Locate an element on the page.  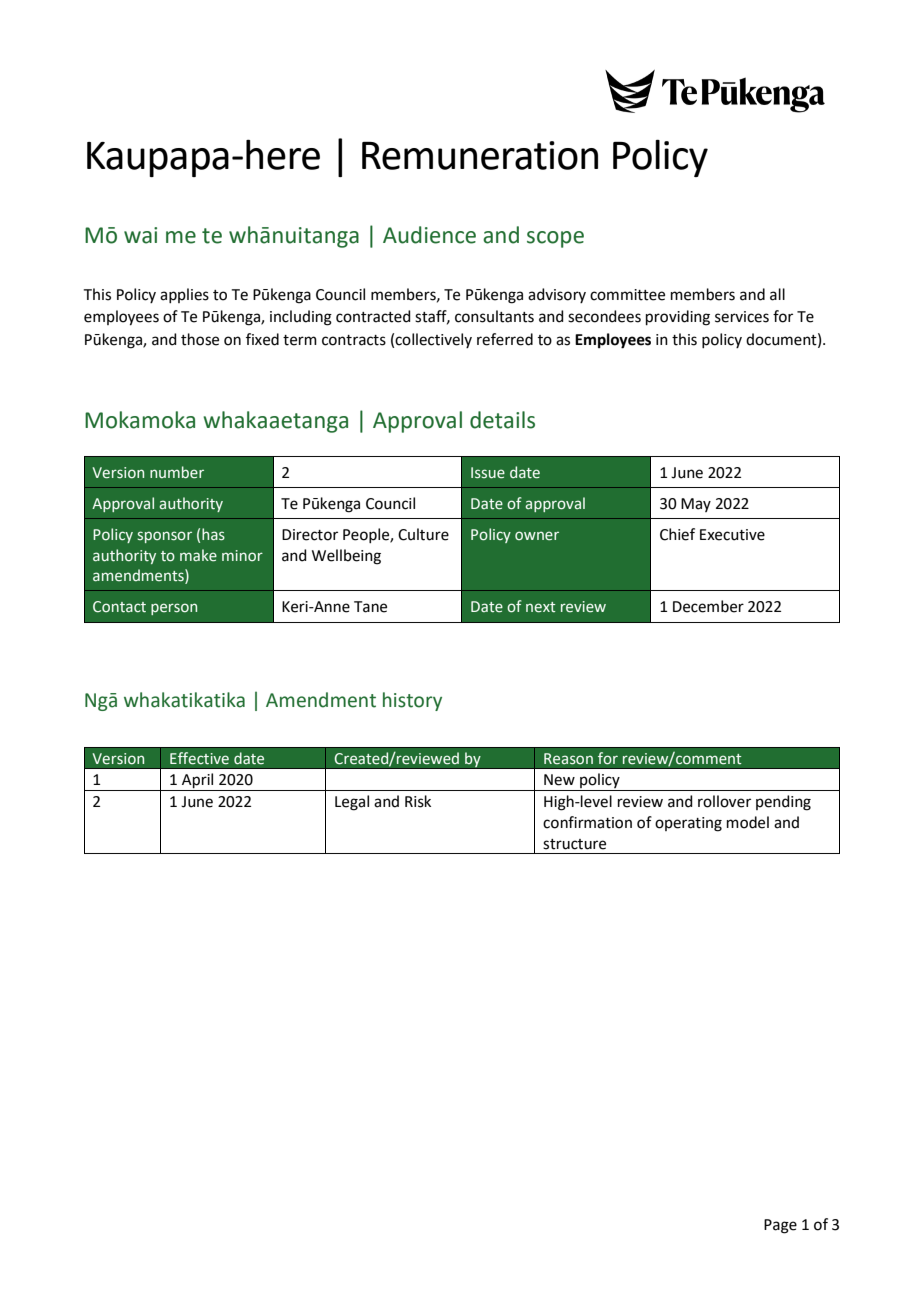
Risk is located at coordinates (418, 801).
